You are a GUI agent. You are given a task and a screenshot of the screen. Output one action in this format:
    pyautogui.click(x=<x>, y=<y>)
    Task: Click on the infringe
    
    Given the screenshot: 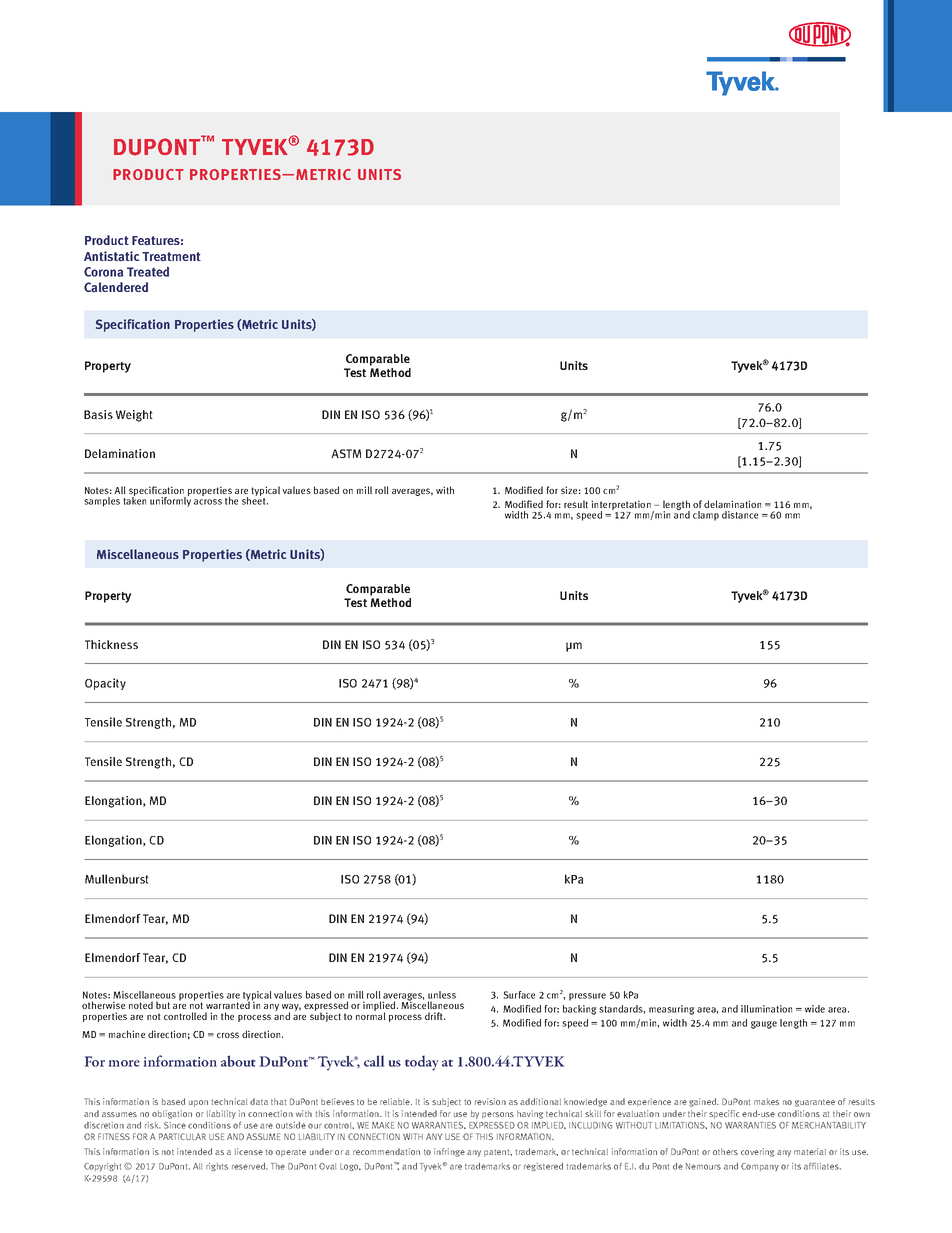 What is the action you would take?
    pyautogui.click(x=449, y=1152)
